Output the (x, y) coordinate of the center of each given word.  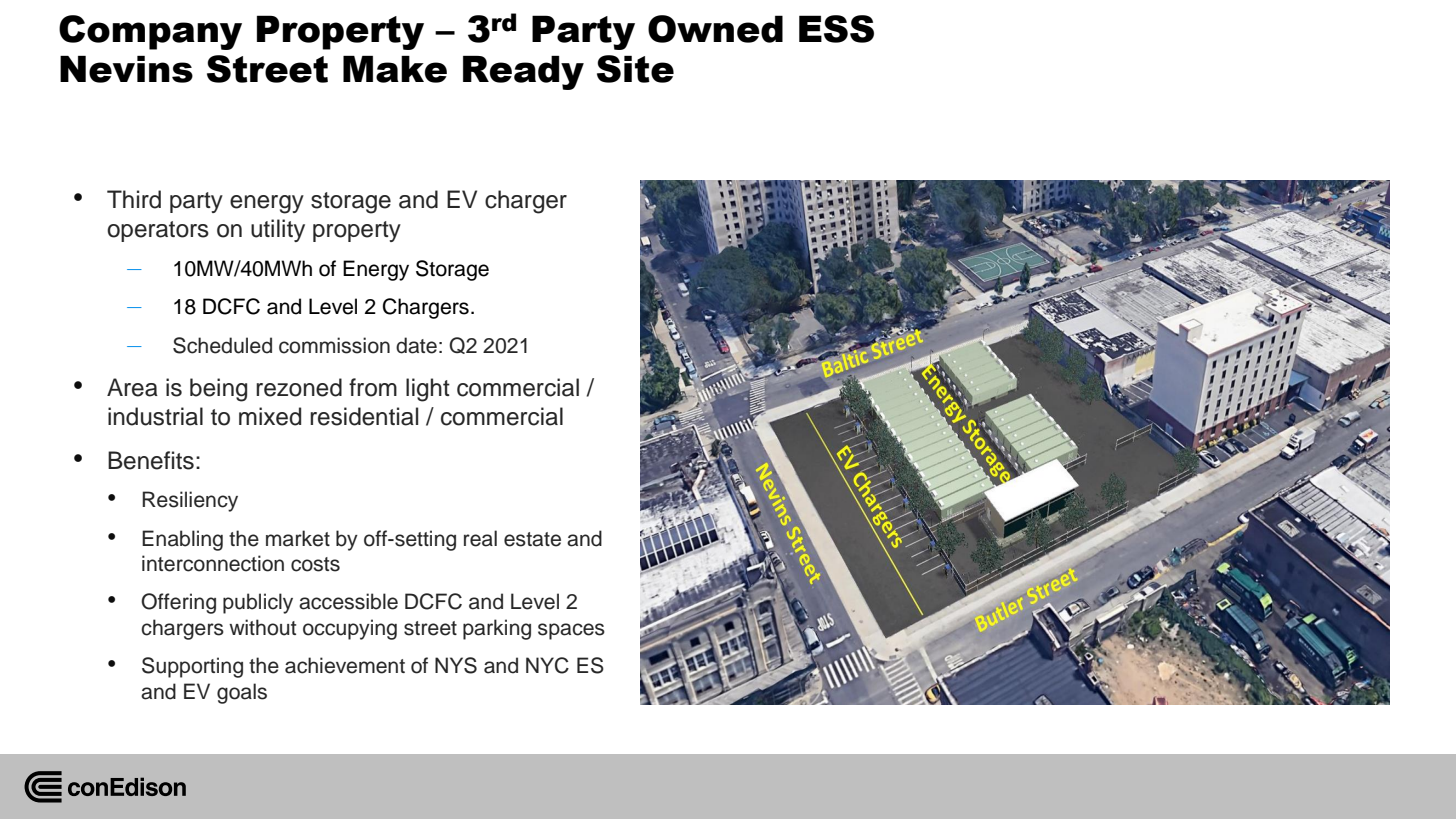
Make (395, 69)
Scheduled (222, 345)
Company (150, 32)
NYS (456, 665)
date (416, 345)
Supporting (192, 667)
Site (635, 69)
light (428, 390)
